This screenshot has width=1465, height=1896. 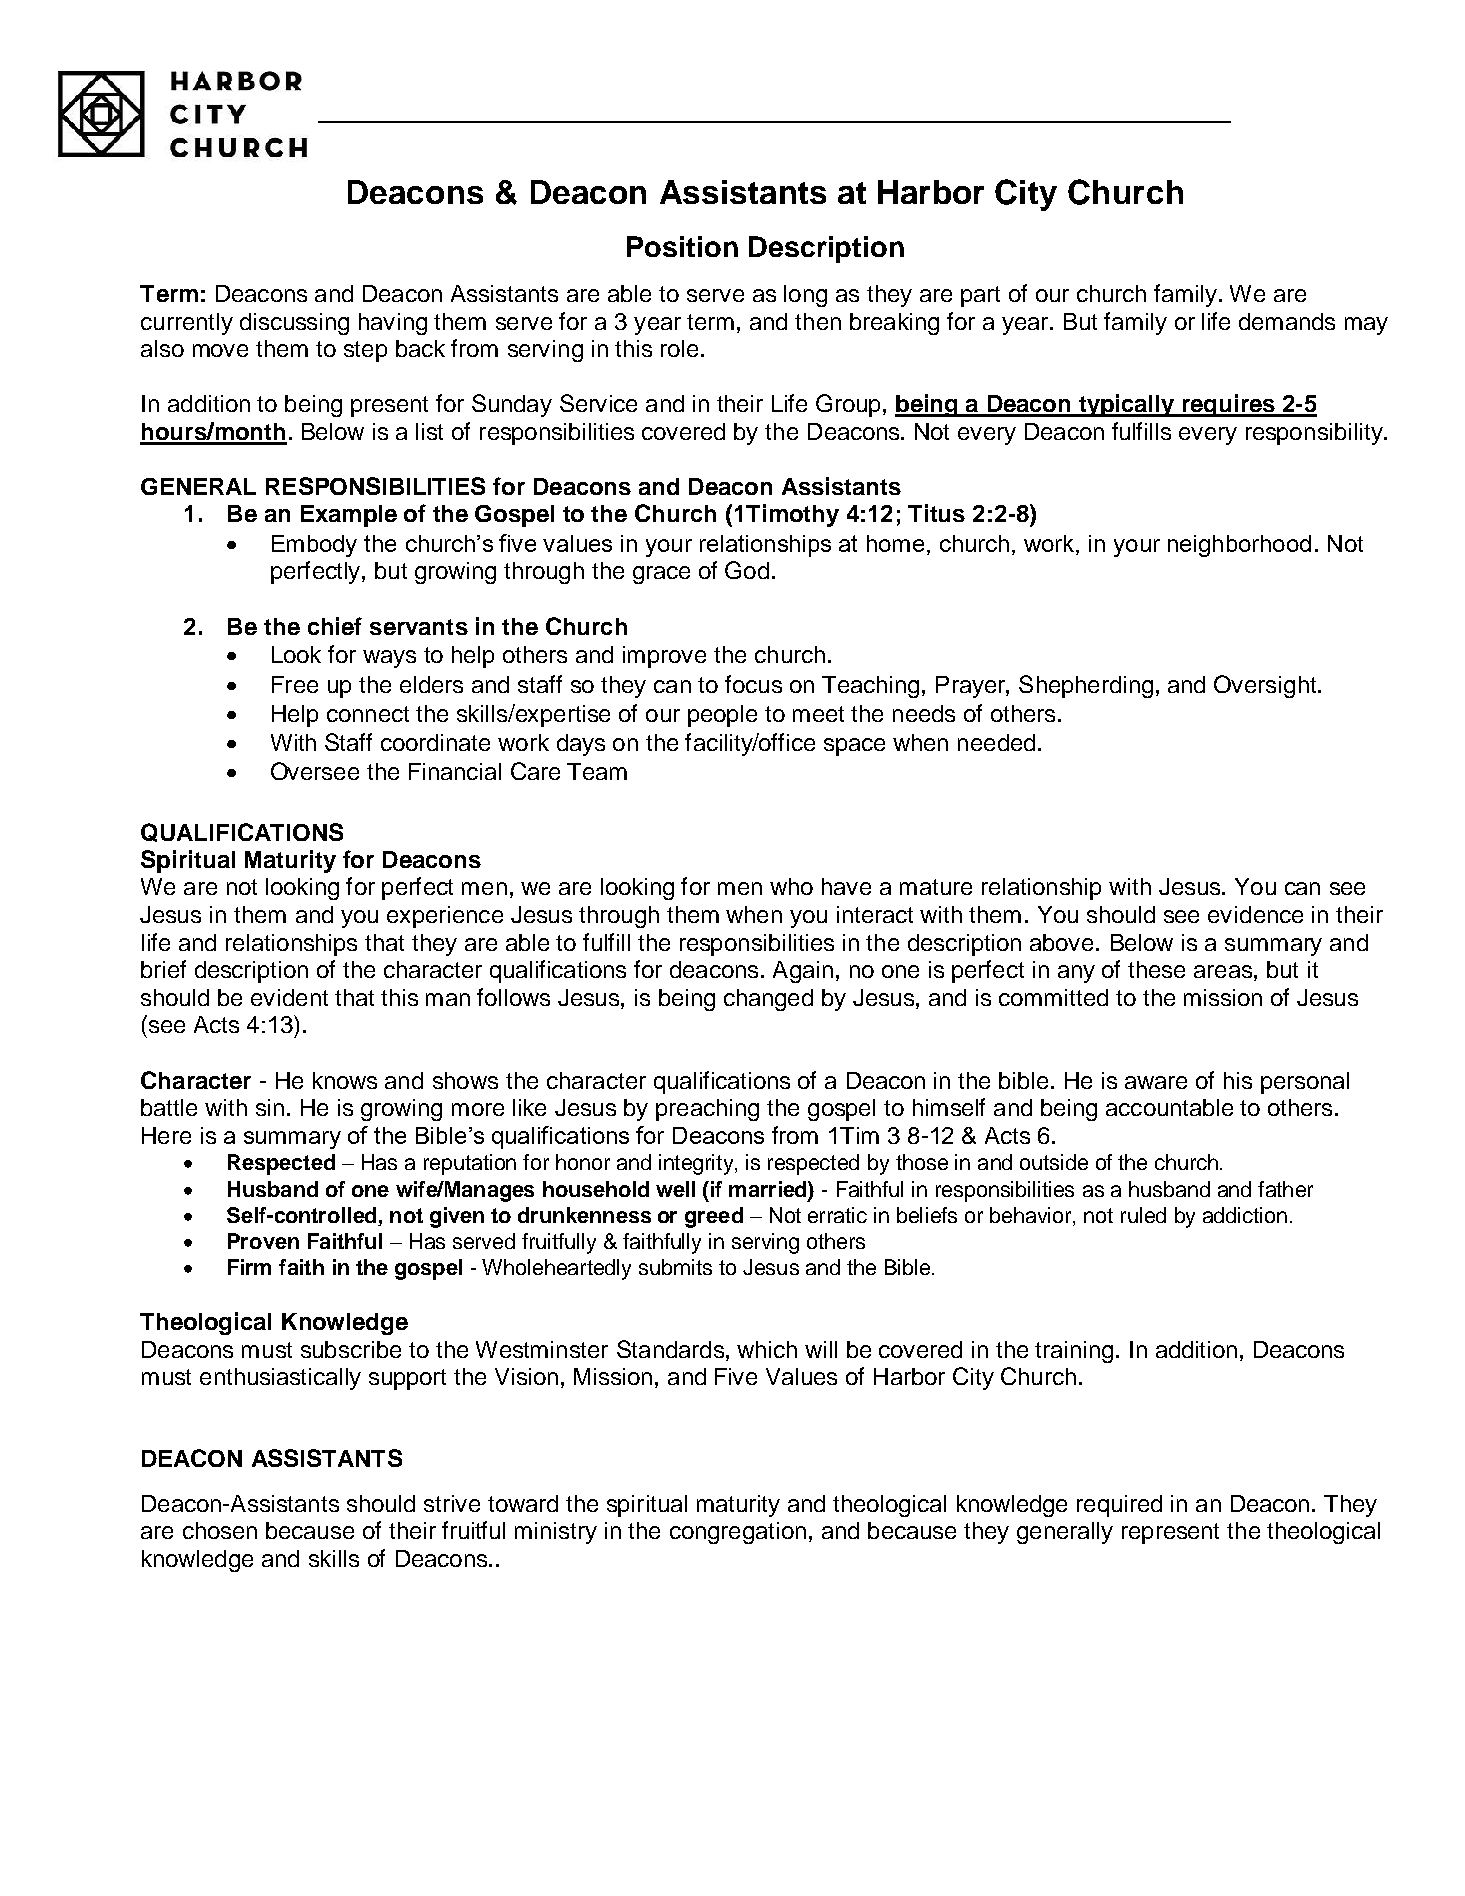 I want to click on long, so click(x=805, y=296).
